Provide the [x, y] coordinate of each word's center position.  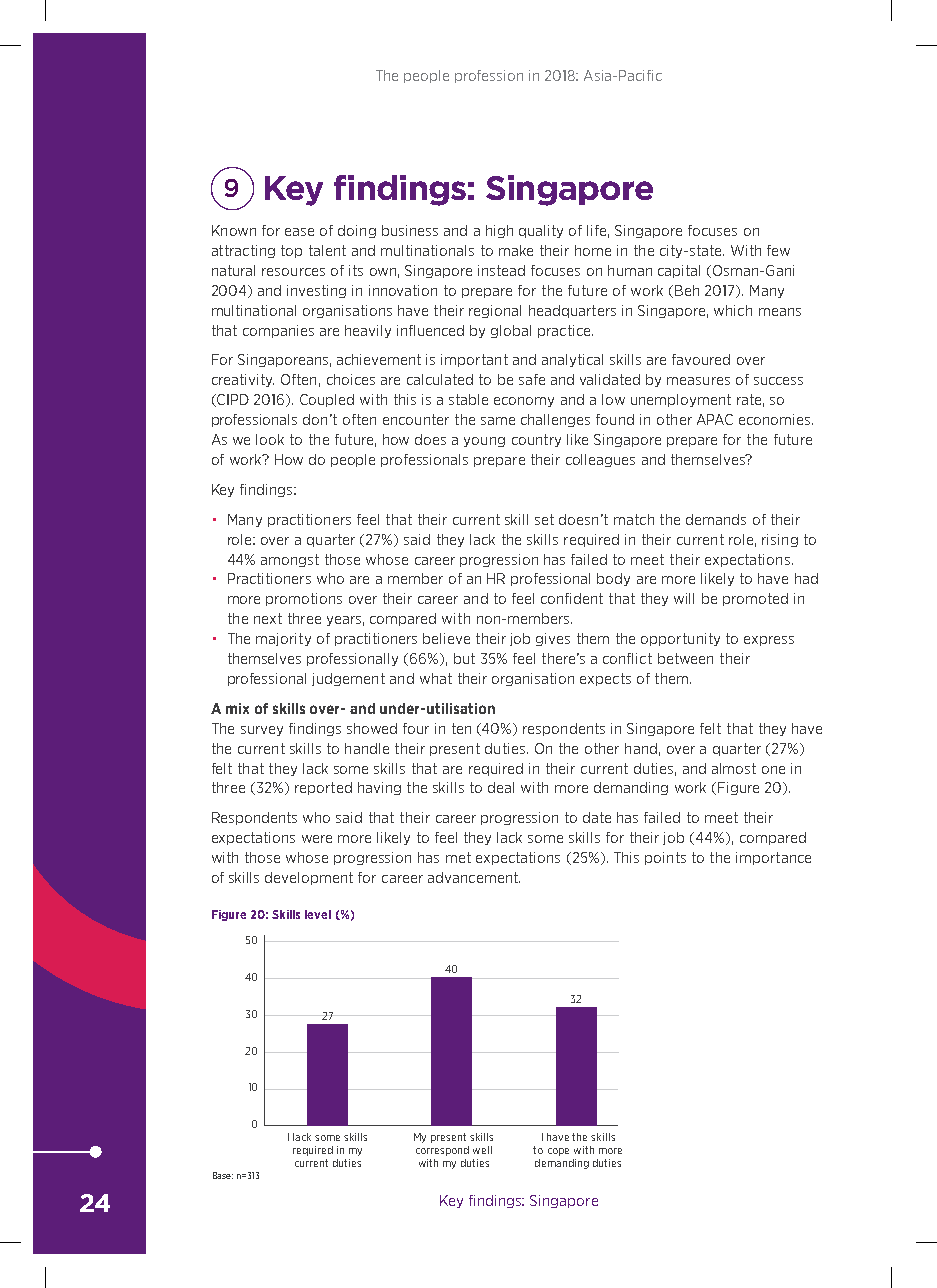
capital [679, 271]
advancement [474, 877]
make [516, 250]
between [685, 658]
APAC [715, 419]
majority [283, 639]
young [484, 442]
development [309, 878]
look [270, 439]
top [291, 251]
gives [553, 639]
